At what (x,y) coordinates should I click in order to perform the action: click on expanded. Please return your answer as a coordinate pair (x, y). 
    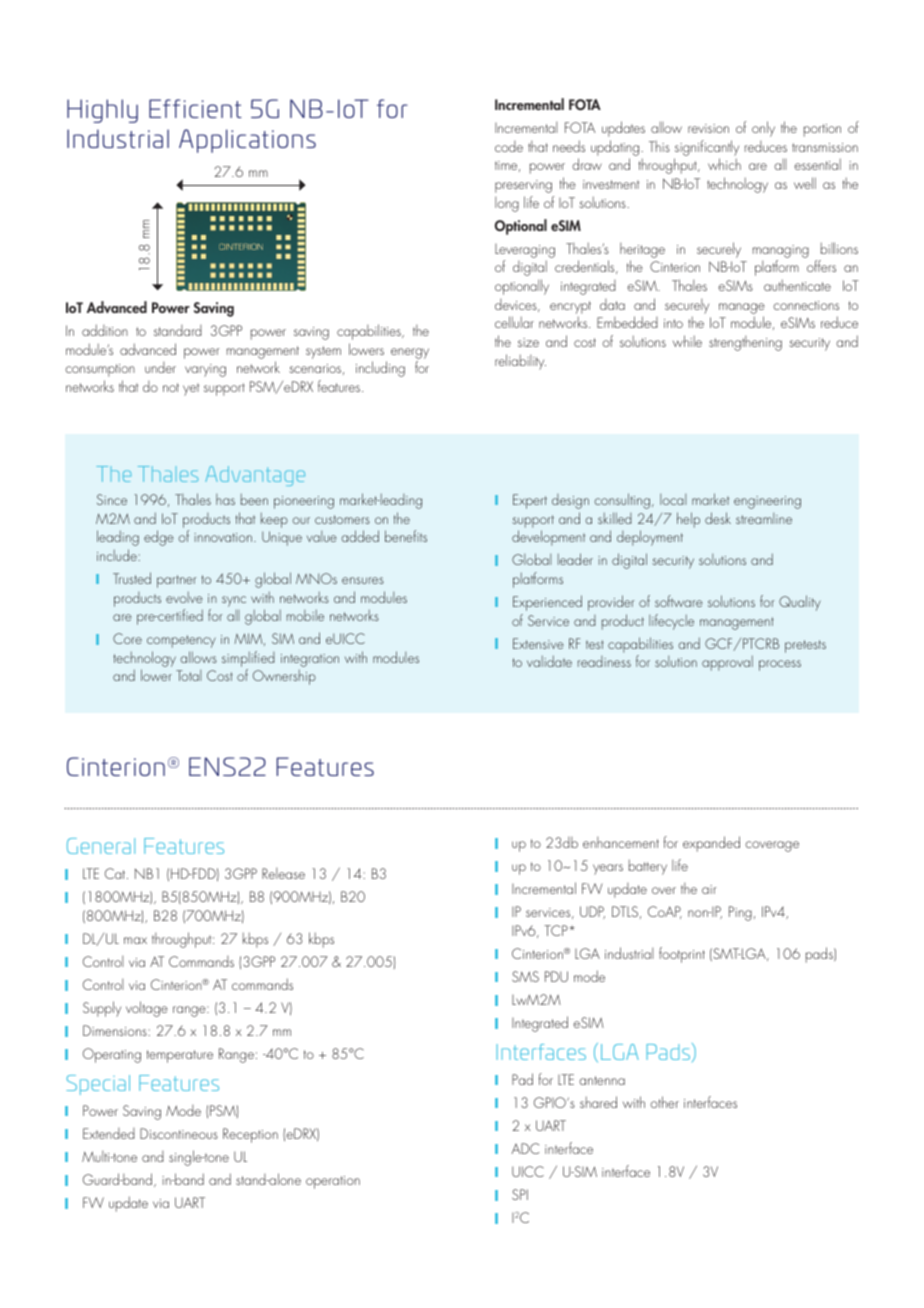
    Looking at the image, I should click on (711, 844).
